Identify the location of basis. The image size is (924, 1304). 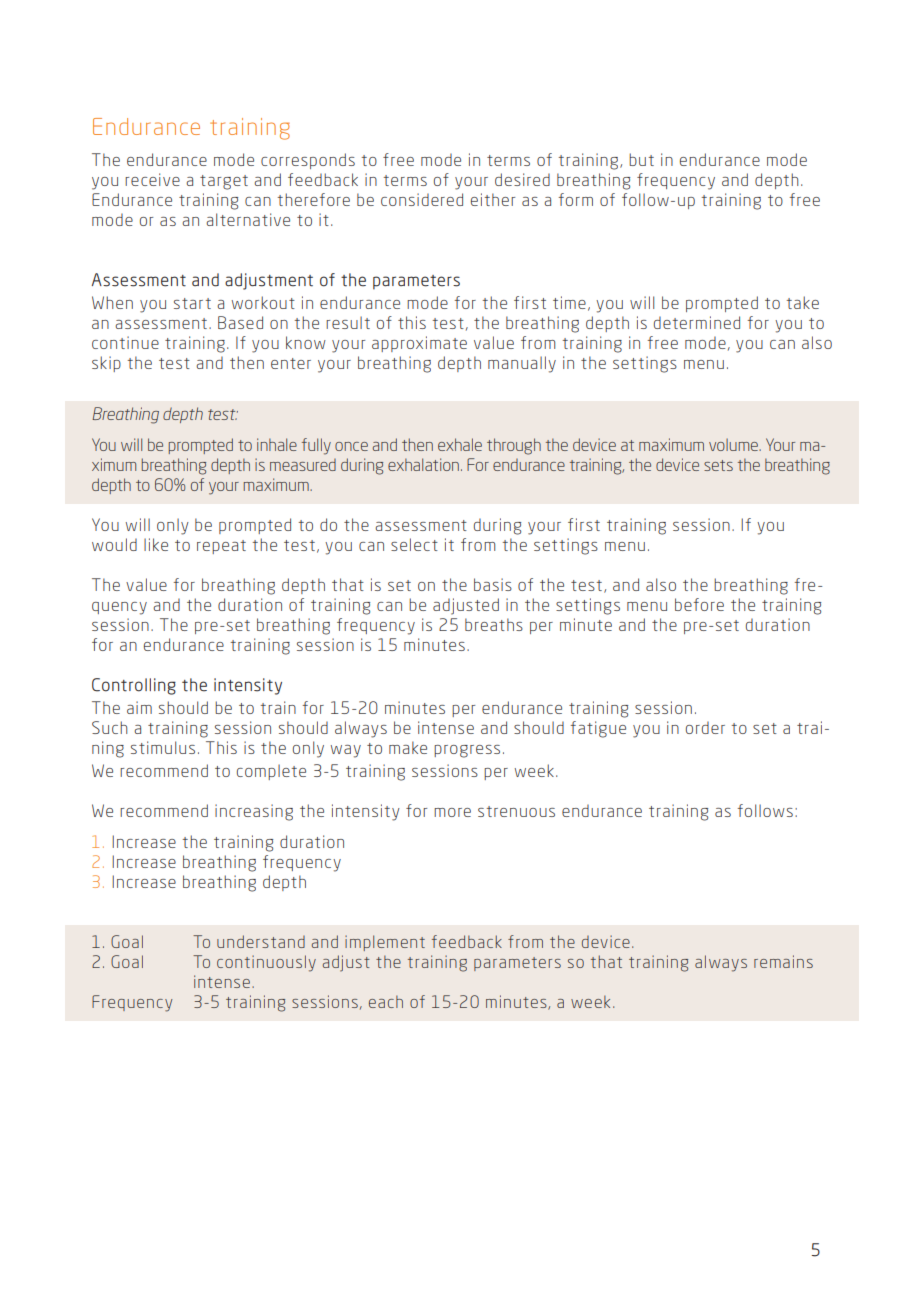
(493, 584).
